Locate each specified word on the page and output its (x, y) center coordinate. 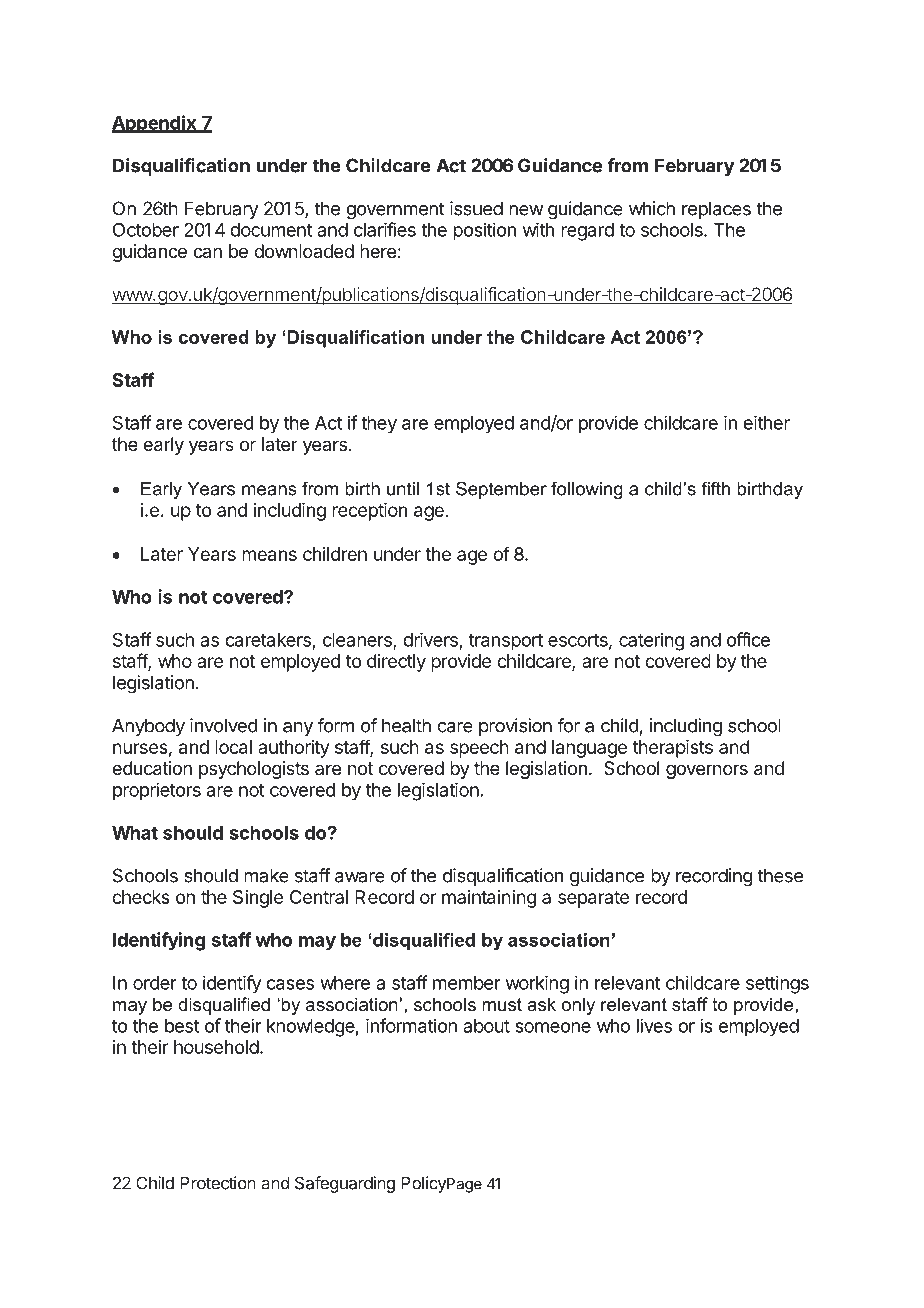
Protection (218, 1183)
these (780, 875)
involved (224, 725)
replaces (716, 210)
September (501, 490)
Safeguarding (345, 1184)
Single (258, 899)
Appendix (155, 124)
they (379, 425)
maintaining (489, 899)
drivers (430, 639)
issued (476, 208)
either (766, 422)
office (748, 639)
